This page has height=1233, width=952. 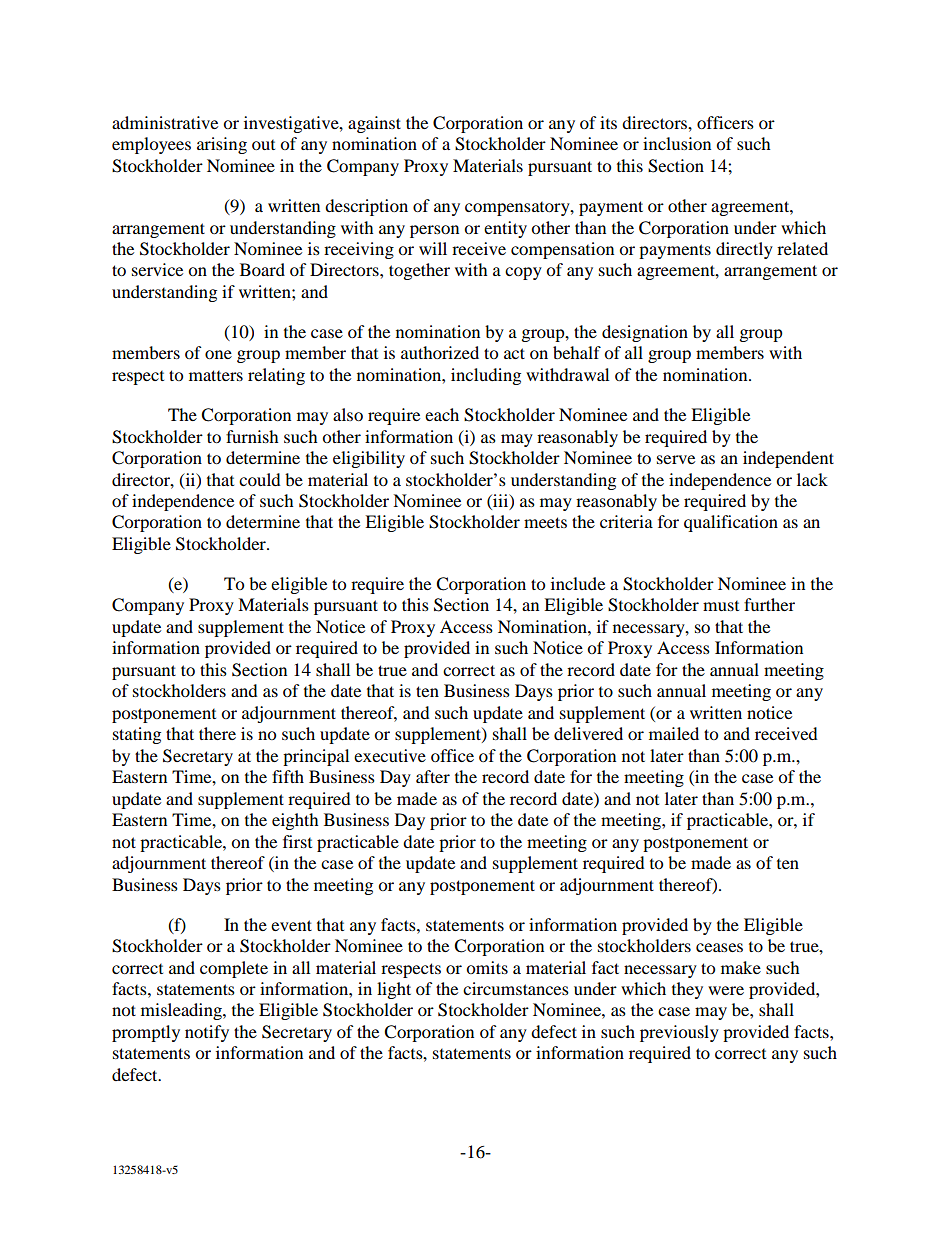 What do you see at coordinates (260, 479) in the page?
I see `could` at bounding box center [260, 479].
